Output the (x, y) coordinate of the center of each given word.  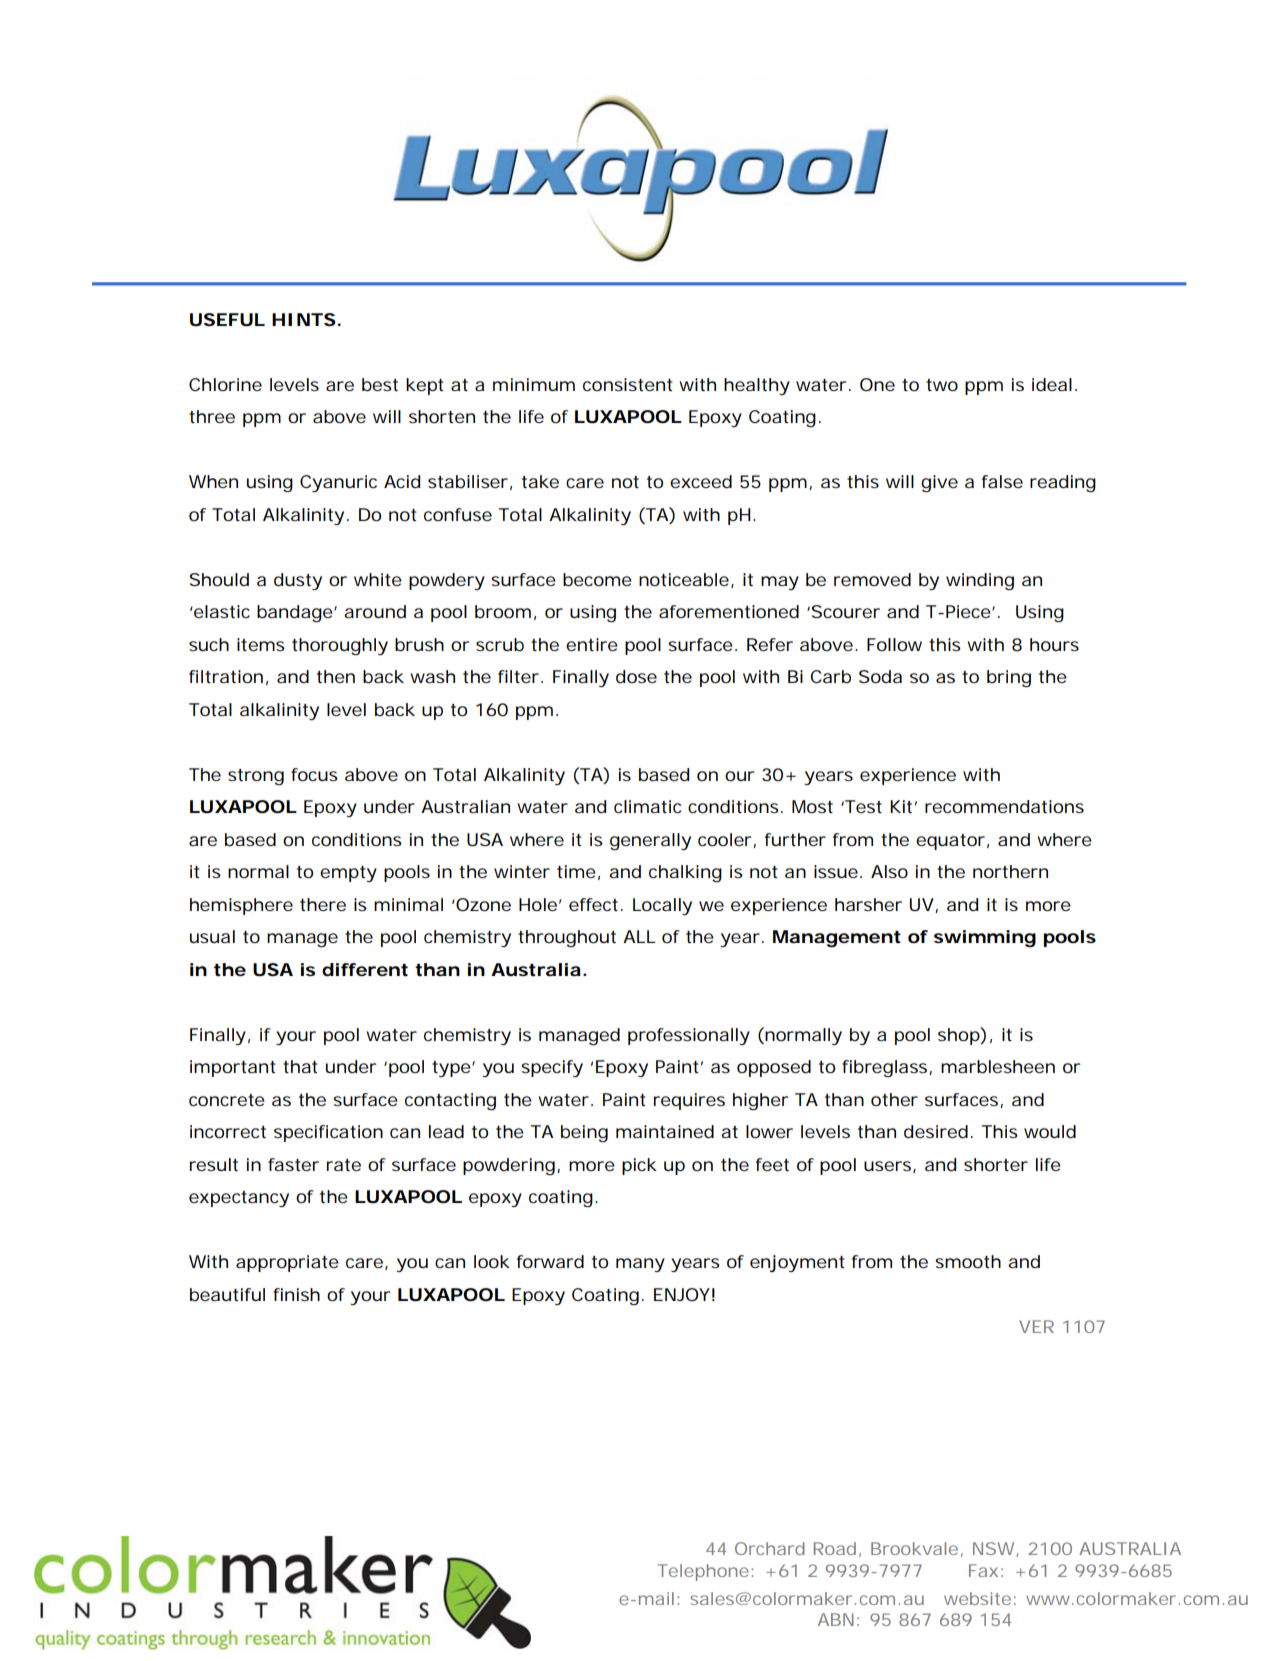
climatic (647, 806)
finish (296, 1294)
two (942, 385)
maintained (665, 1132)
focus (314, 774)
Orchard (770, 1548)
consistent (627, 384)
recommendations (1004, 806)
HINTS (304, 319)
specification (328, 1133)
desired (936, 1132)
